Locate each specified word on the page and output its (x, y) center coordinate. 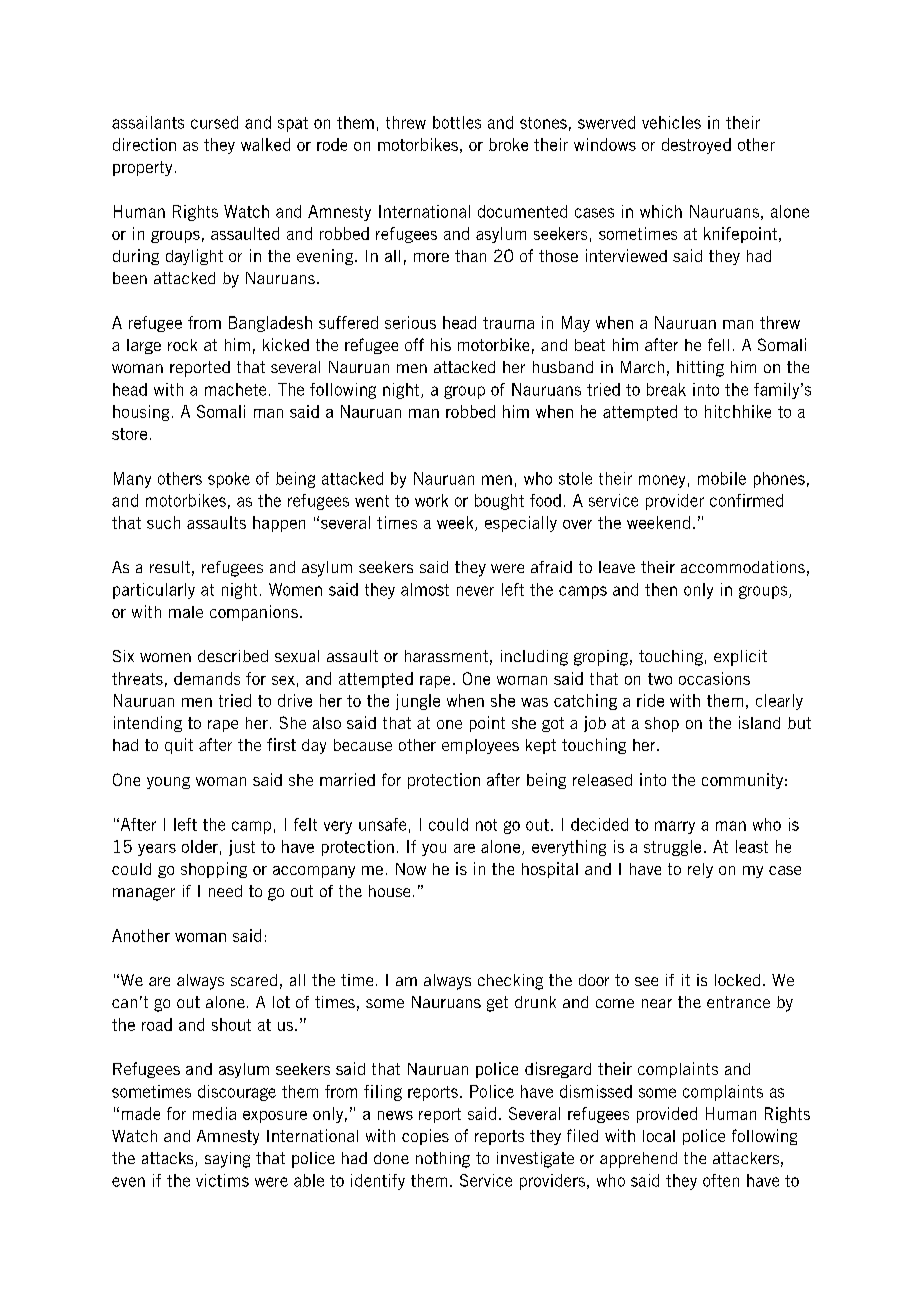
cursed (214, 122)
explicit (740, 658)
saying (227, 1160)
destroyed (696, 146)
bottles (457, 122)
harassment (446, 656)
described (233, 656)
